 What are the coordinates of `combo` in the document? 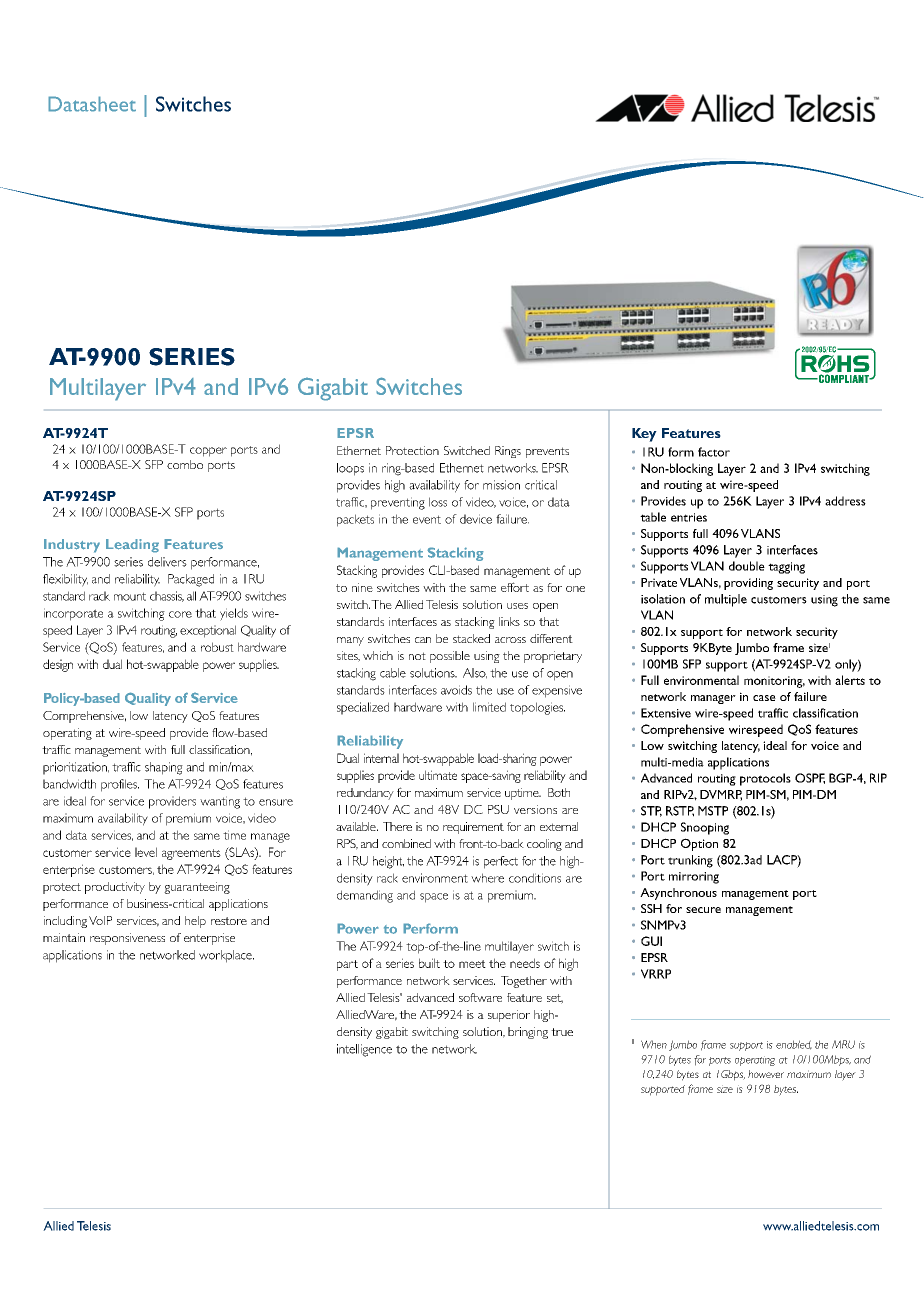 It's located at (185, 464).
